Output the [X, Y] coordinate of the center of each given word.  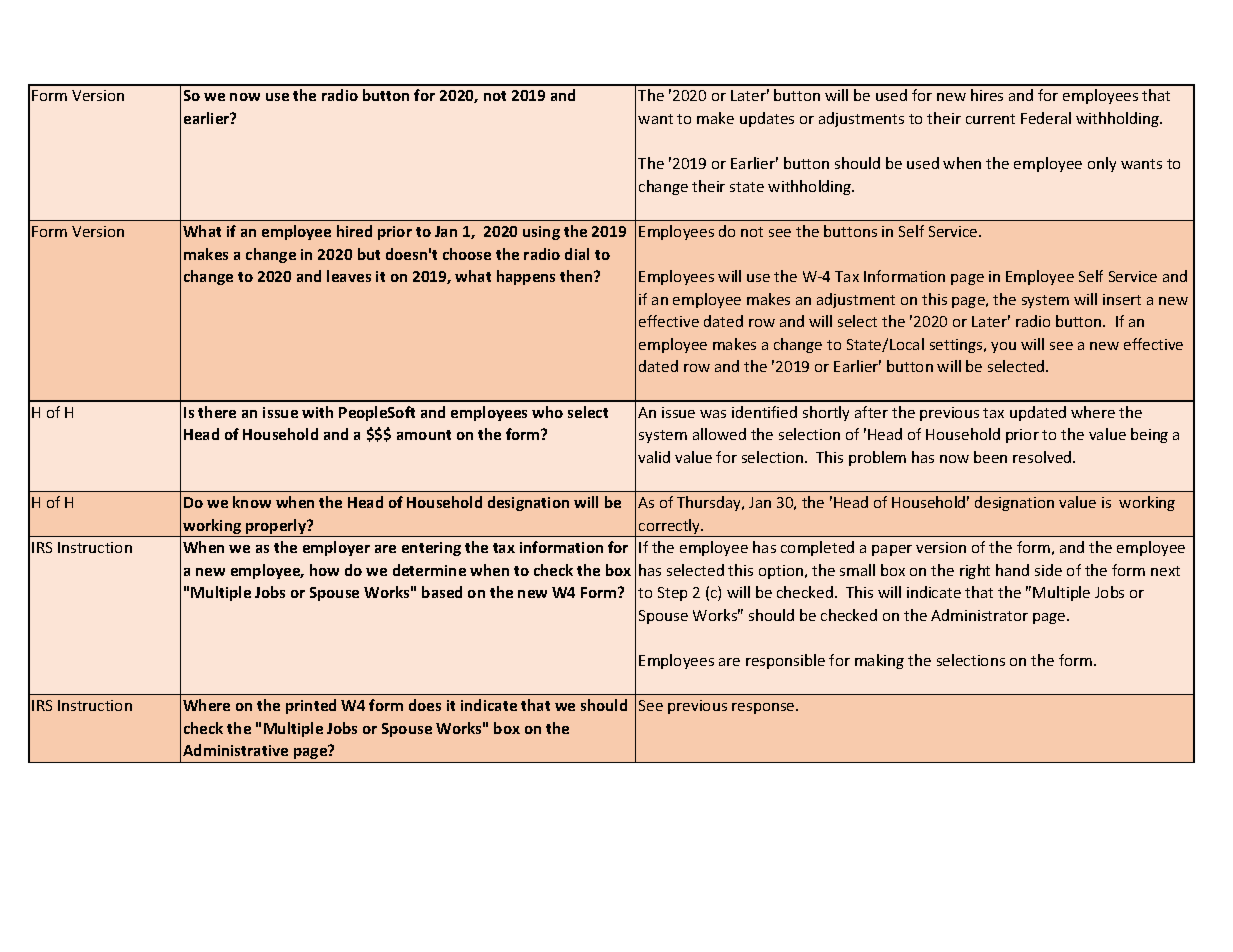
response [764, 708]
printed [311, 706]
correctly [670, 528]
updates [767, 119]
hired [354, 231]
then [577, 276]
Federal [1046, 118]
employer [336, 548]
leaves [349, 276]
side [1048, 570]
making [879, 661]
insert [1122, 299]
